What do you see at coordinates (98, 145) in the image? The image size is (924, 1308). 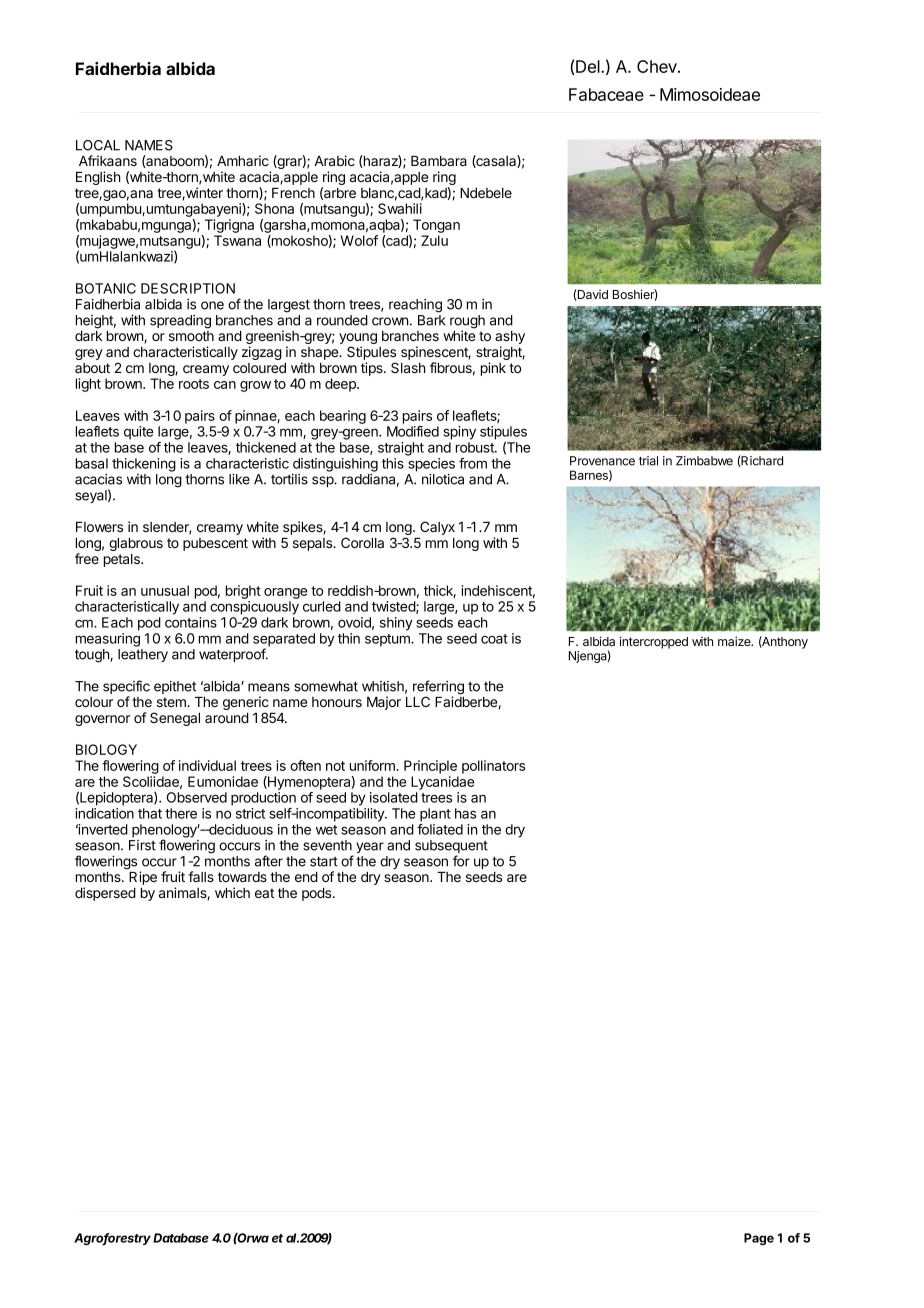 I see `LOCAL` at bounding box center [98, 145].
